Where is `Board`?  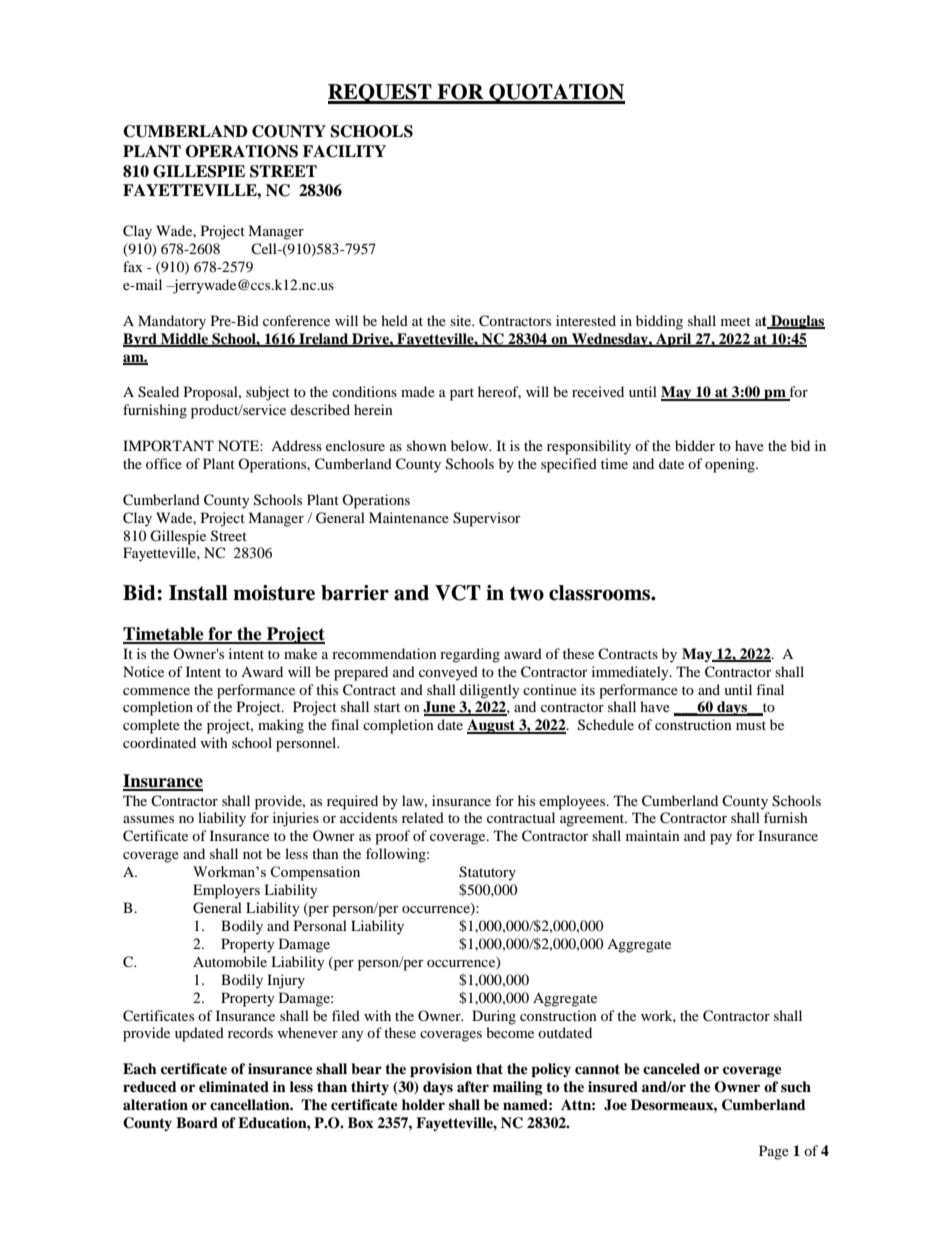
Board is located at coordinates (197, 1123).
